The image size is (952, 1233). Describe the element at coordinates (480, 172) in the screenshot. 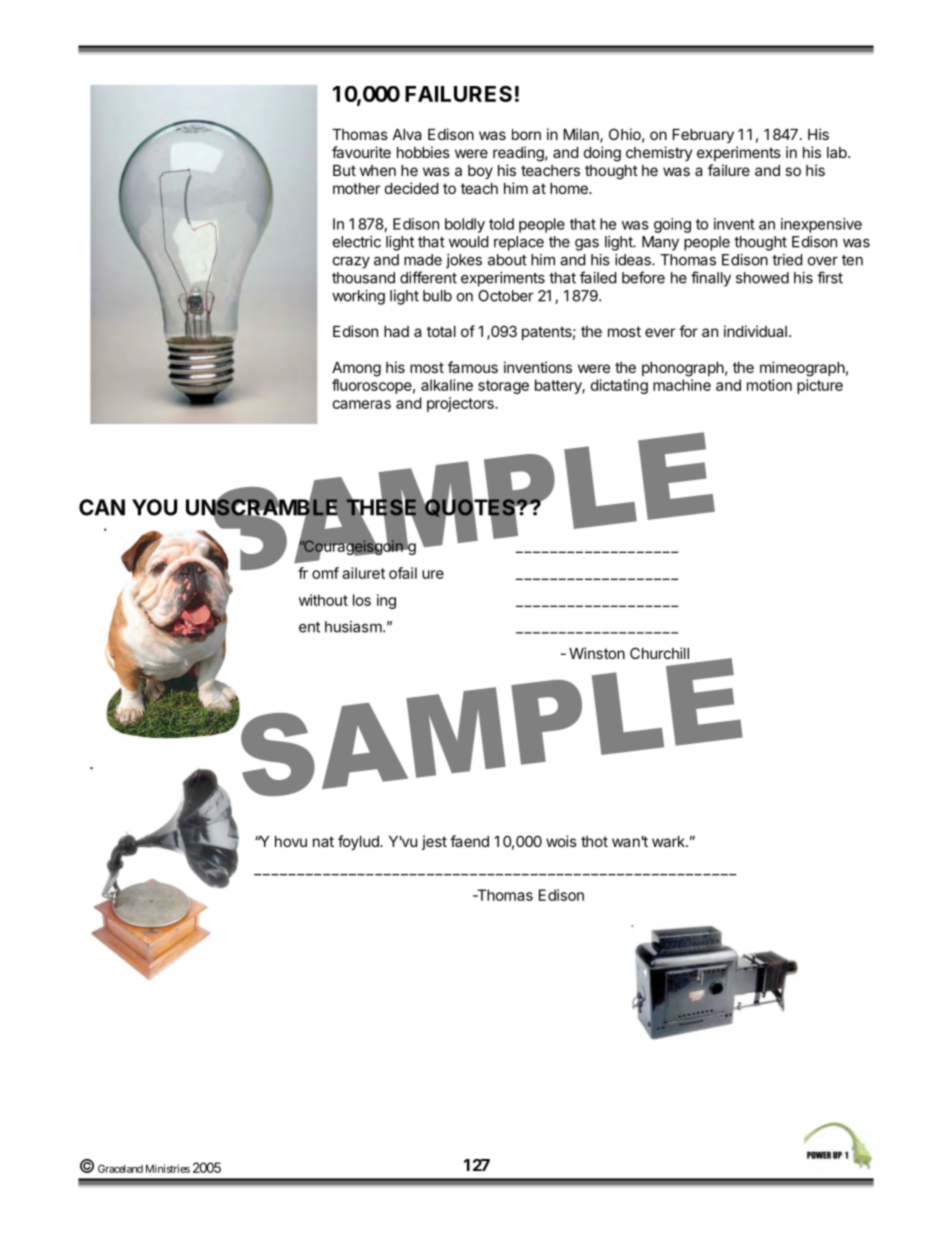

I see `boy` at that location.
